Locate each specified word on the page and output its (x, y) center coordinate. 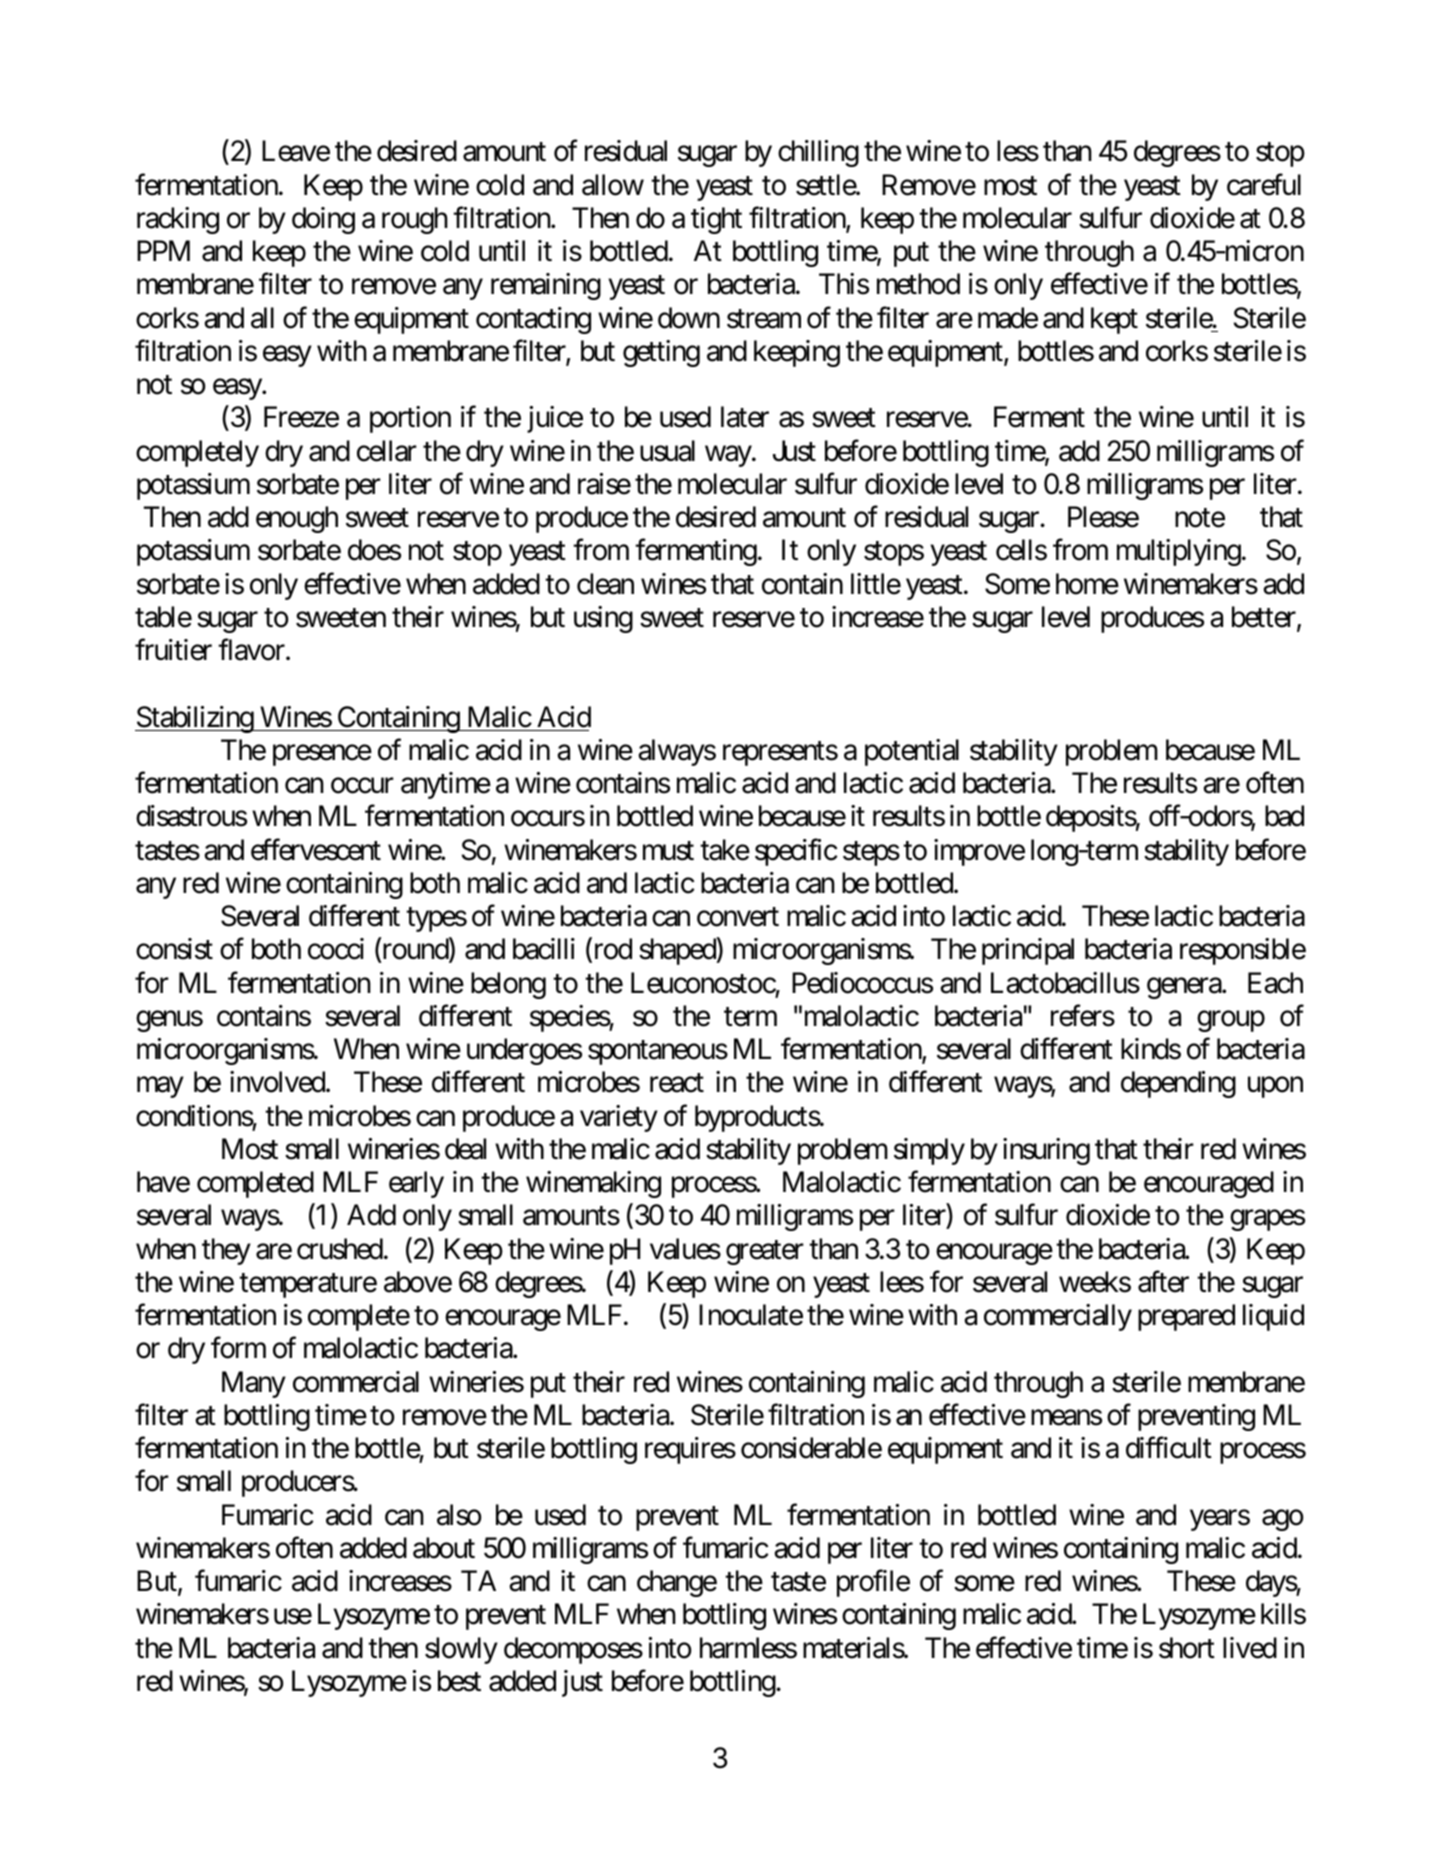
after (1163, 1282)
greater (765, 1252)
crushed (340, 1249)
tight (716, 220)
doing (323, 220)
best (459, 1681)
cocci (336, 949)
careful (1264, 184)
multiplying (1179, 552)
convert (738, 917)
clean (605, 584)
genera (1185, 988)
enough (297, 519)
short (1187, 1648)
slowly (461, 1650)
